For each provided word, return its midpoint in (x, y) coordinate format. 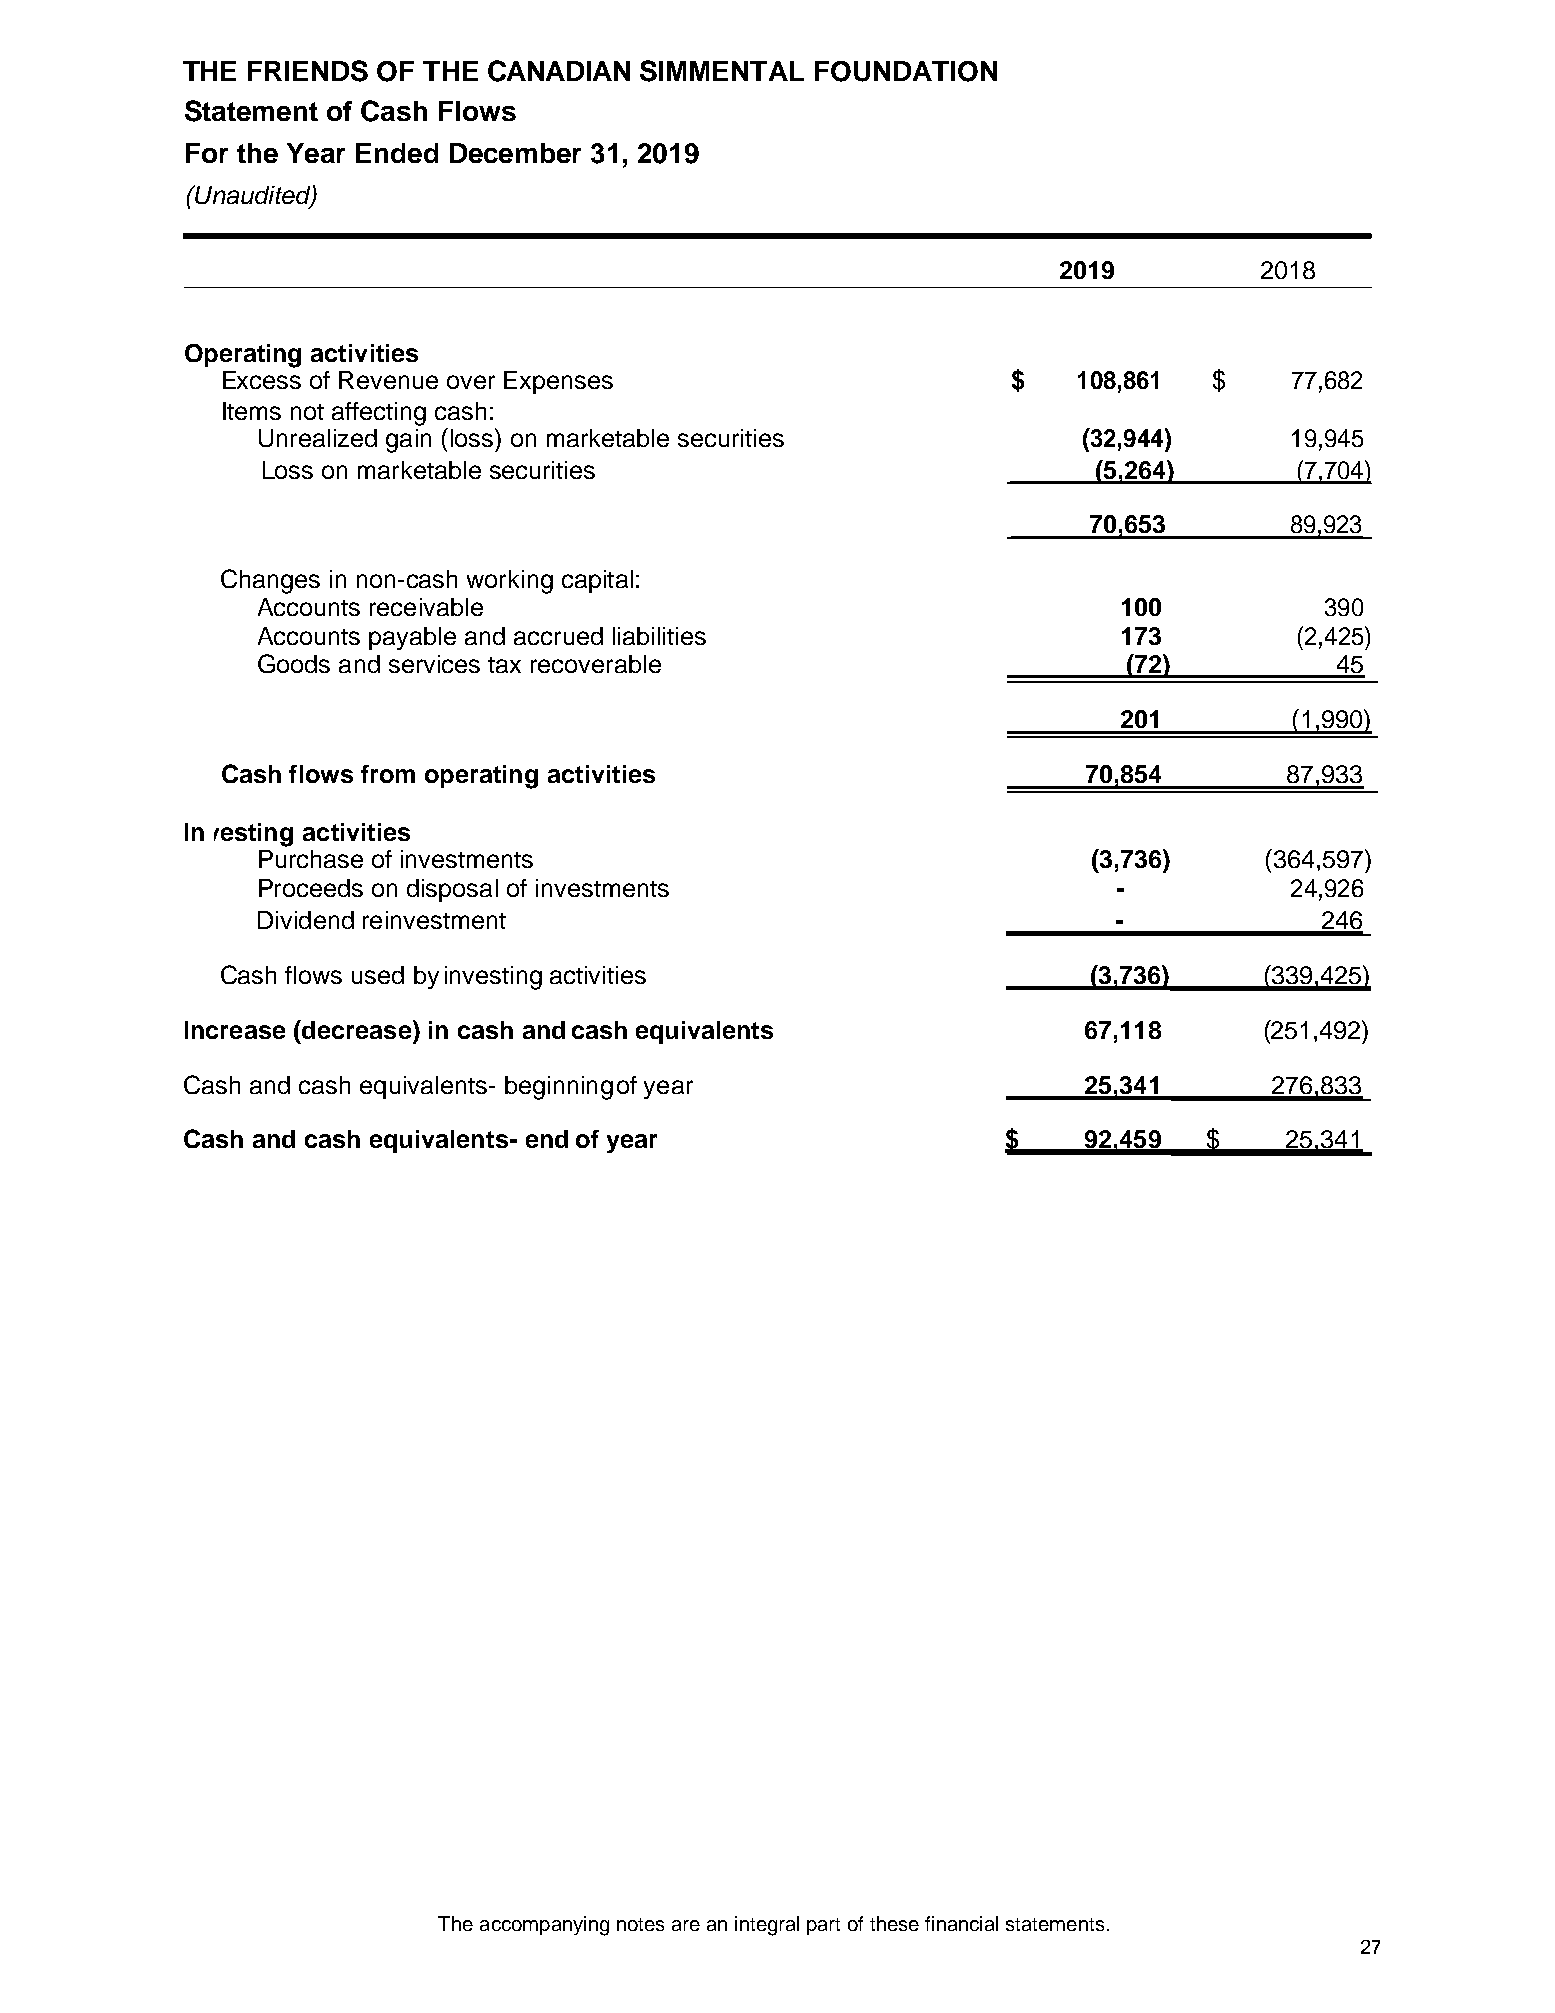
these (894, 1923)
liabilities (659, 636)
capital (597, 581)
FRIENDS (308, 71)
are (686, 1925)
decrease (355, 1029)
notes (640, 1924)
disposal (452, 890)
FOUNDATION (906, 71)
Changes (270, 581)
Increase (235, 1030)
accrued (558, 636)
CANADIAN (559, 71)
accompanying (544, 1926)
